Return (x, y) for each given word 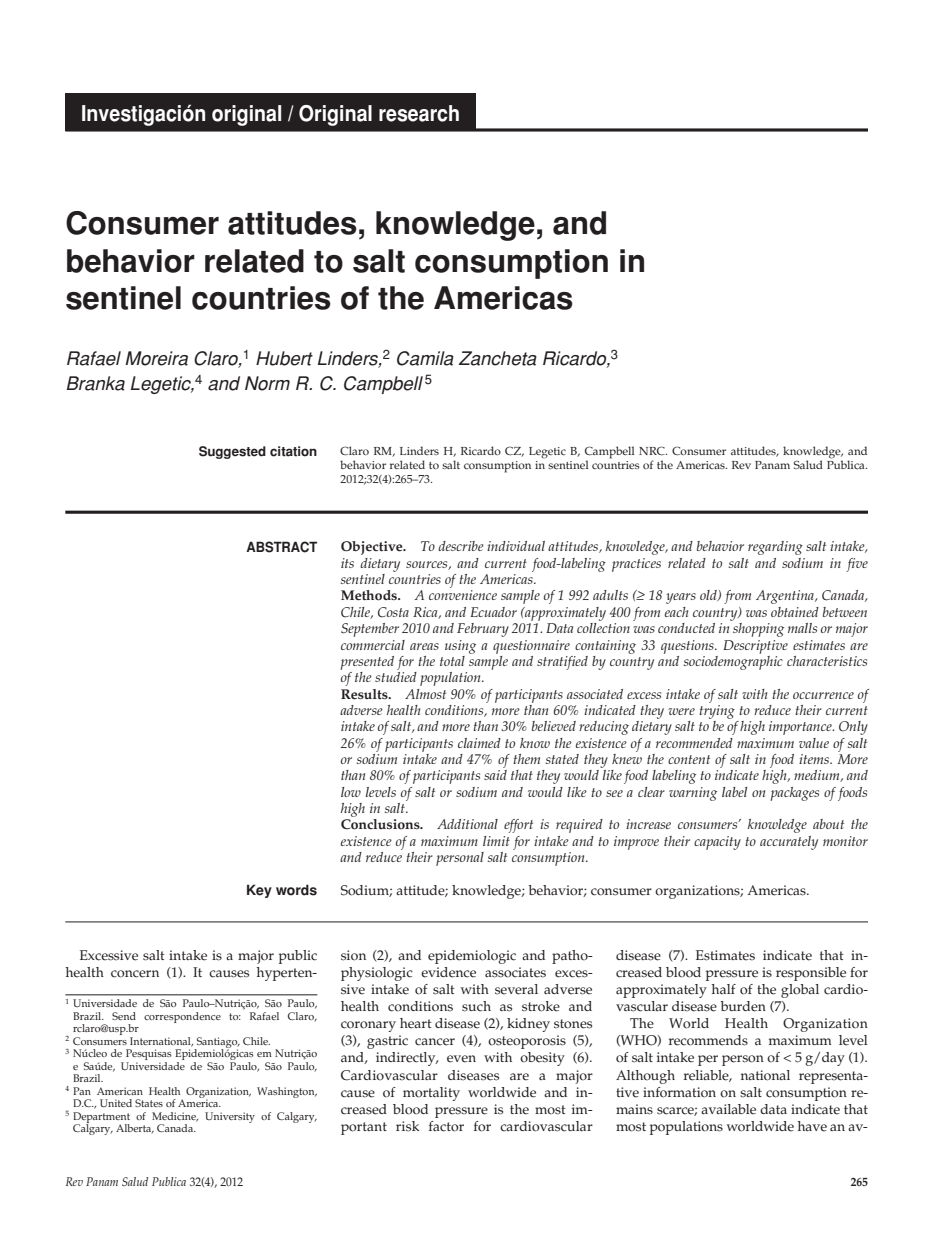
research (419, 113)
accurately (789, 843)
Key (259, 891)
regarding (775, 548)
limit (496, 841)
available (728, 1109)
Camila (425, 358)
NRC (653, 451)
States (149, 1103)
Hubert (284, 358)
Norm (267, 383)
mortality (431, 1094)
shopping (757, 628)
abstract (281, 547)
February (483, 630)
